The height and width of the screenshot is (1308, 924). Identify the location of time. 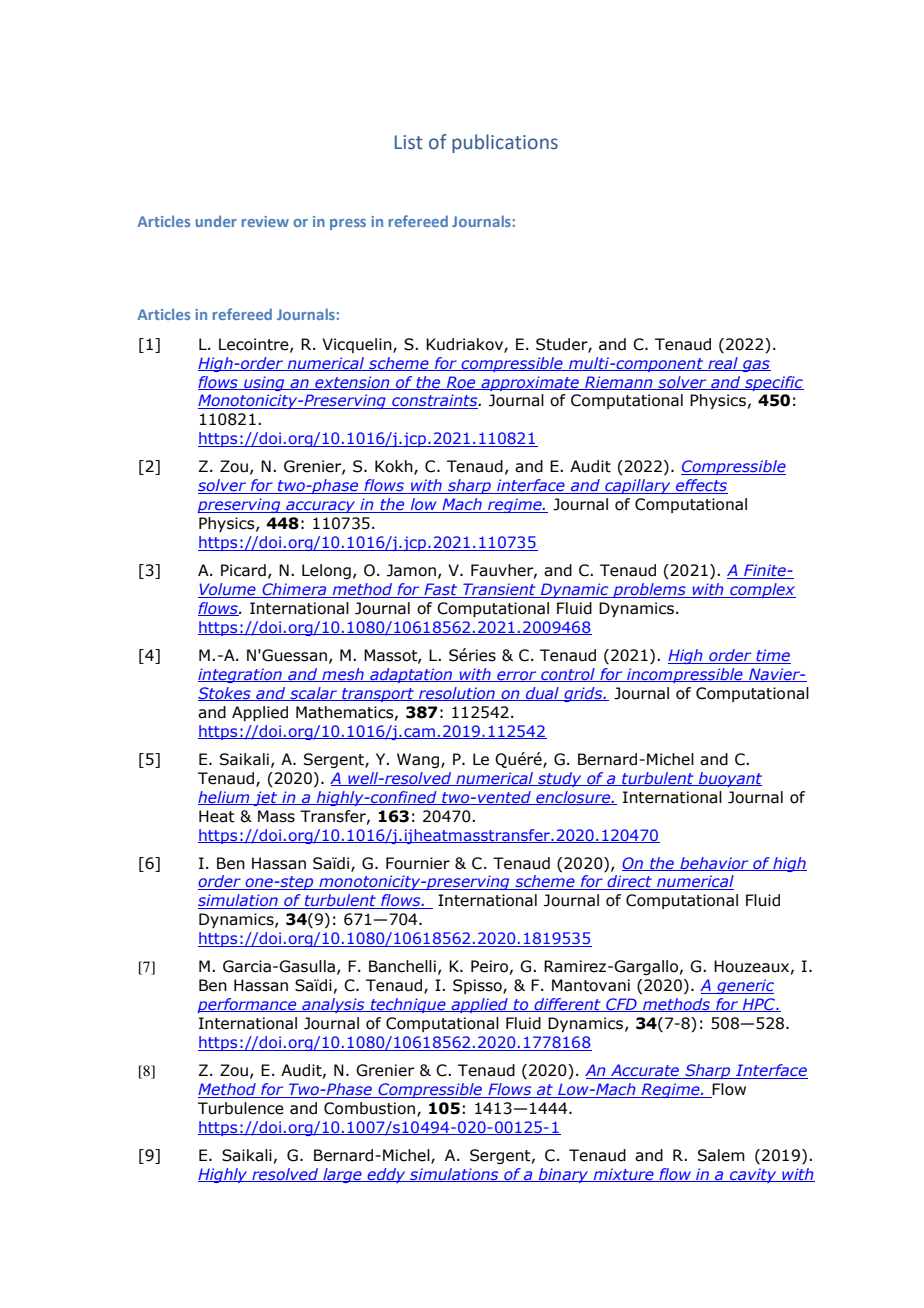
(772, 656).
